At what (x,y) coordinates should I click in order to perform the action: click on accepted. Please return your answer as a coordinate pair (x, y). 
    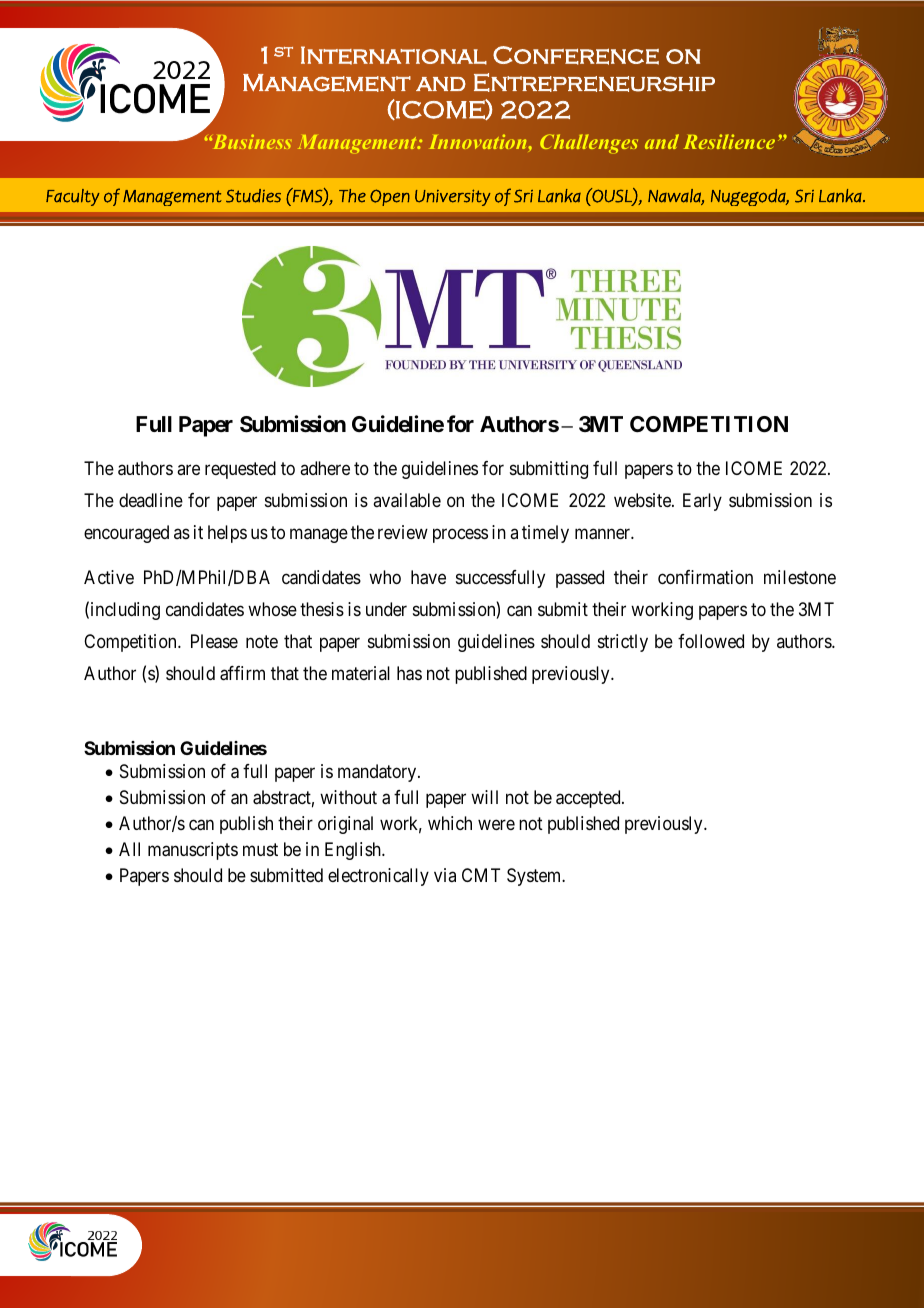
    Looking at the image, I should click on (589, 799).
